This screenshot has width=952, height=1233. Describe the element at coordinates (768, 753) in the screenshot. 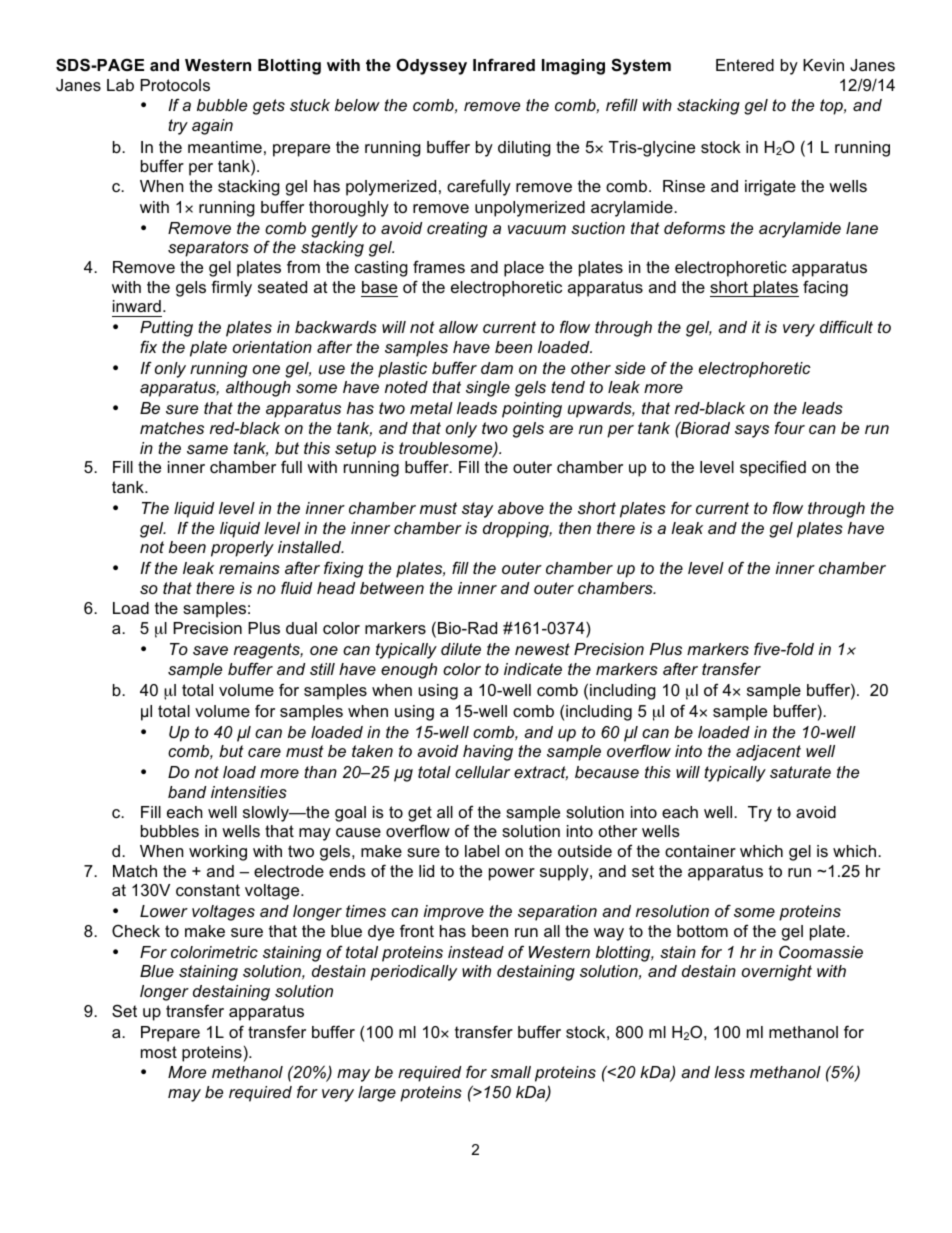

I see `adjacent` at that location.
